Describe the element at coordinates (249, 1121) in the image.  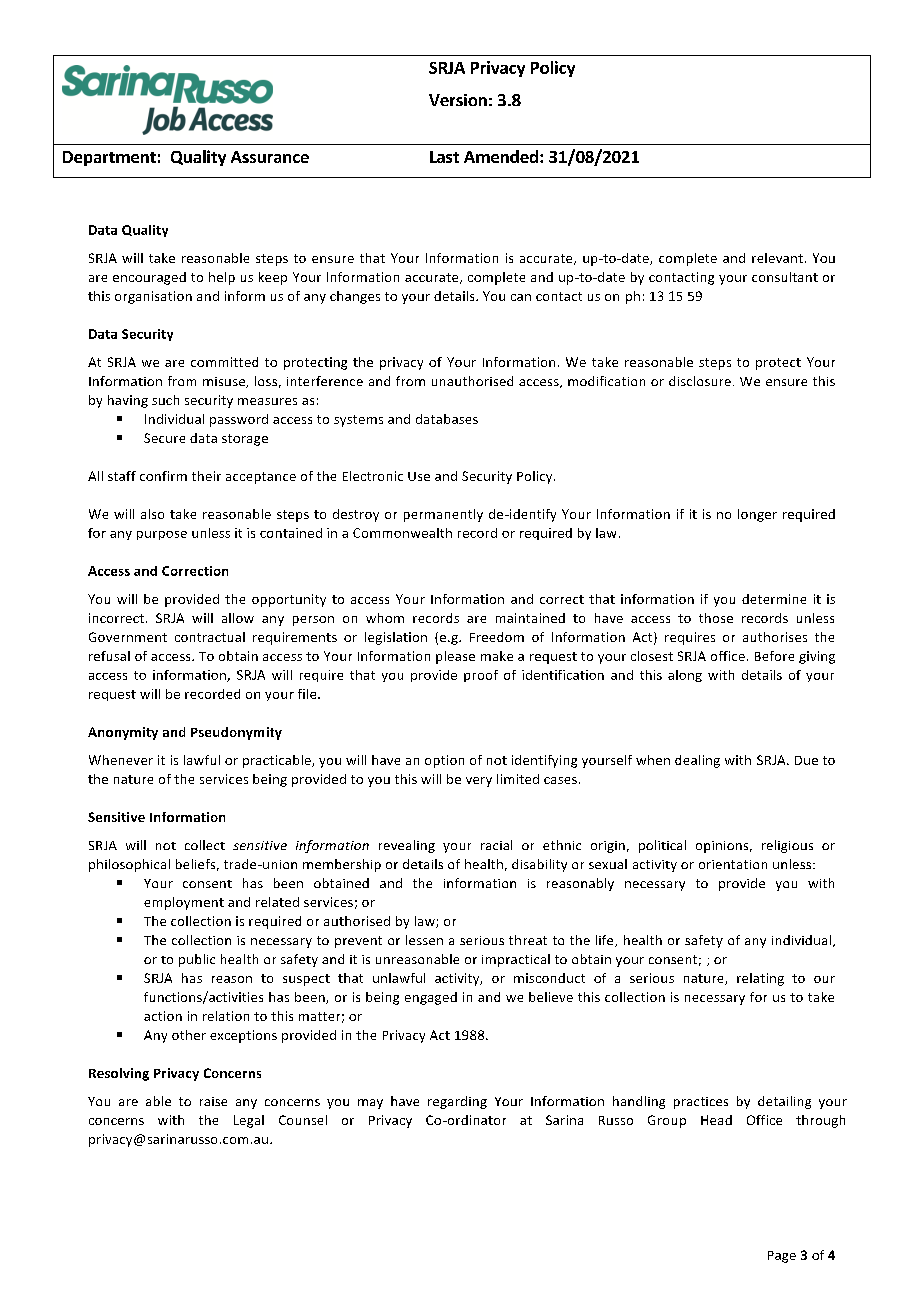
I see `Legal` at that location.
